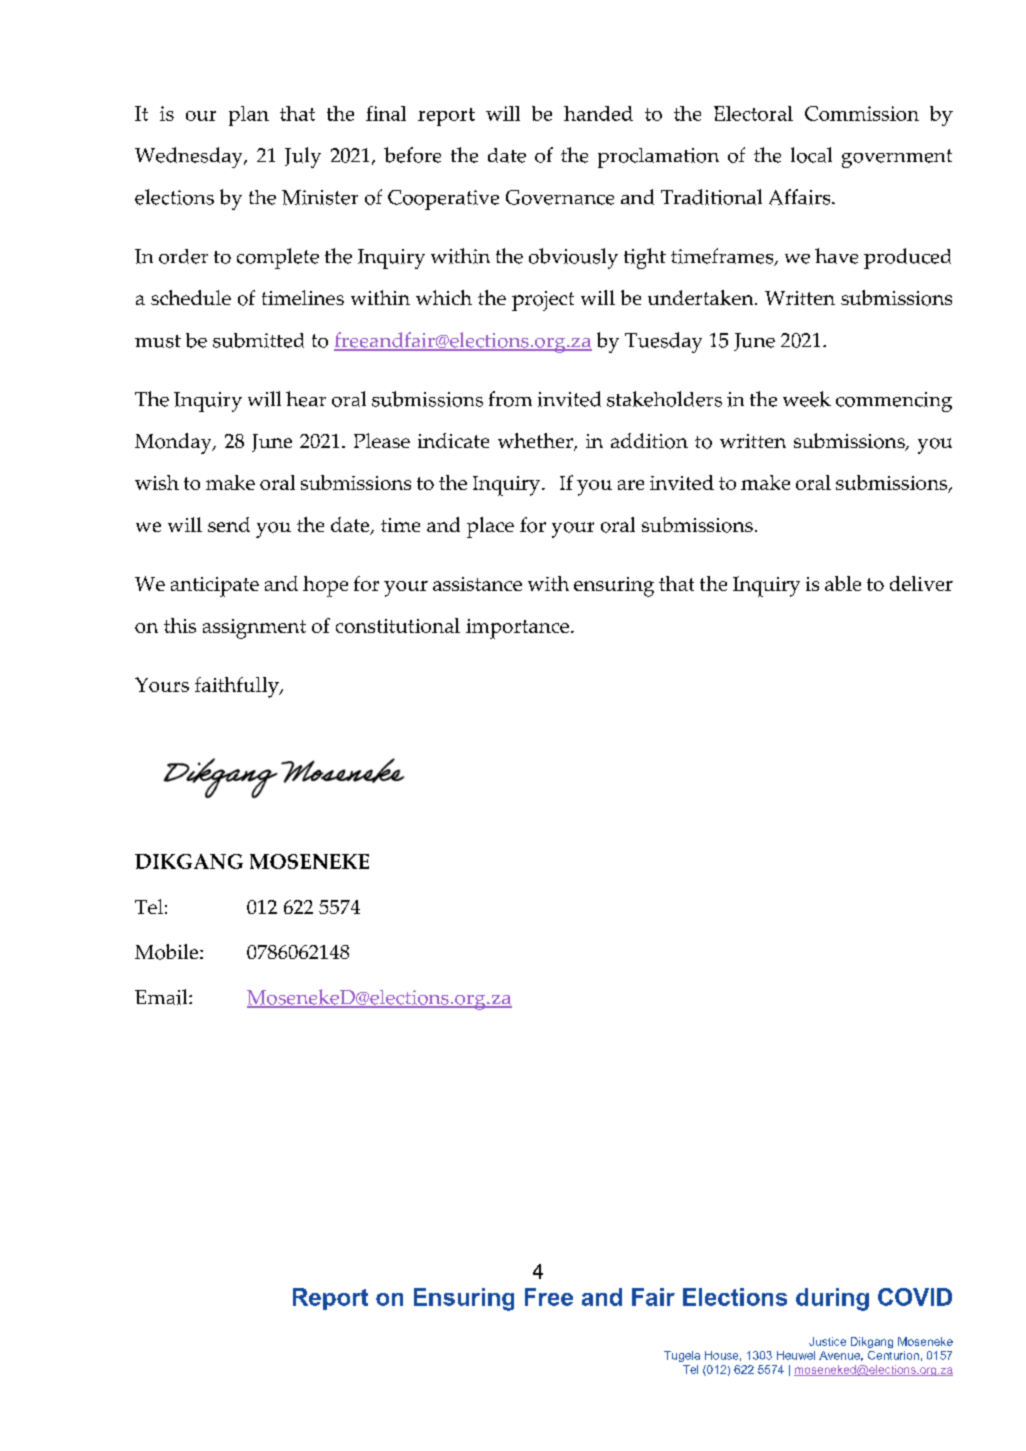 This screenshot has height=1451, width=1026. What do you see at coordinates (827, 1341) in the screenshot?
I see `Justice` at bounding box center [827, 1341].
